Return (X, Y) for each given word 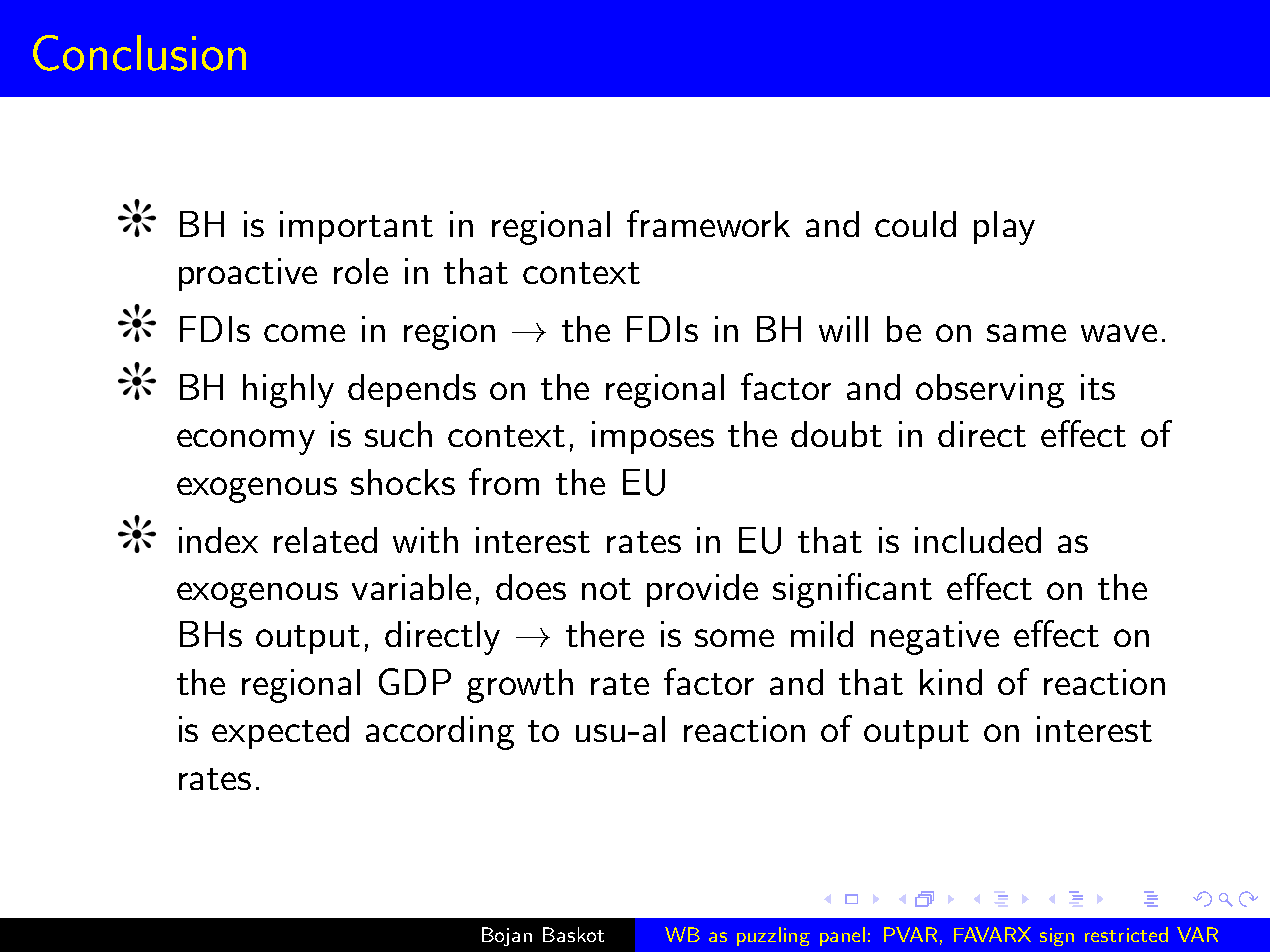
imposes (653, 437)
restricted (1126, 934)
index (218, 540)
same (1026, 333)
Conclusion (139, 53)
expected (280, 732)
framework (708, 223)
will (843, 329)
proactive (248, 274)
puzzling (773, 936)
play (1004, 228)
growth (520, 686)
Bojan (507, 936)
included (978, 540)
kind (951, 682)
